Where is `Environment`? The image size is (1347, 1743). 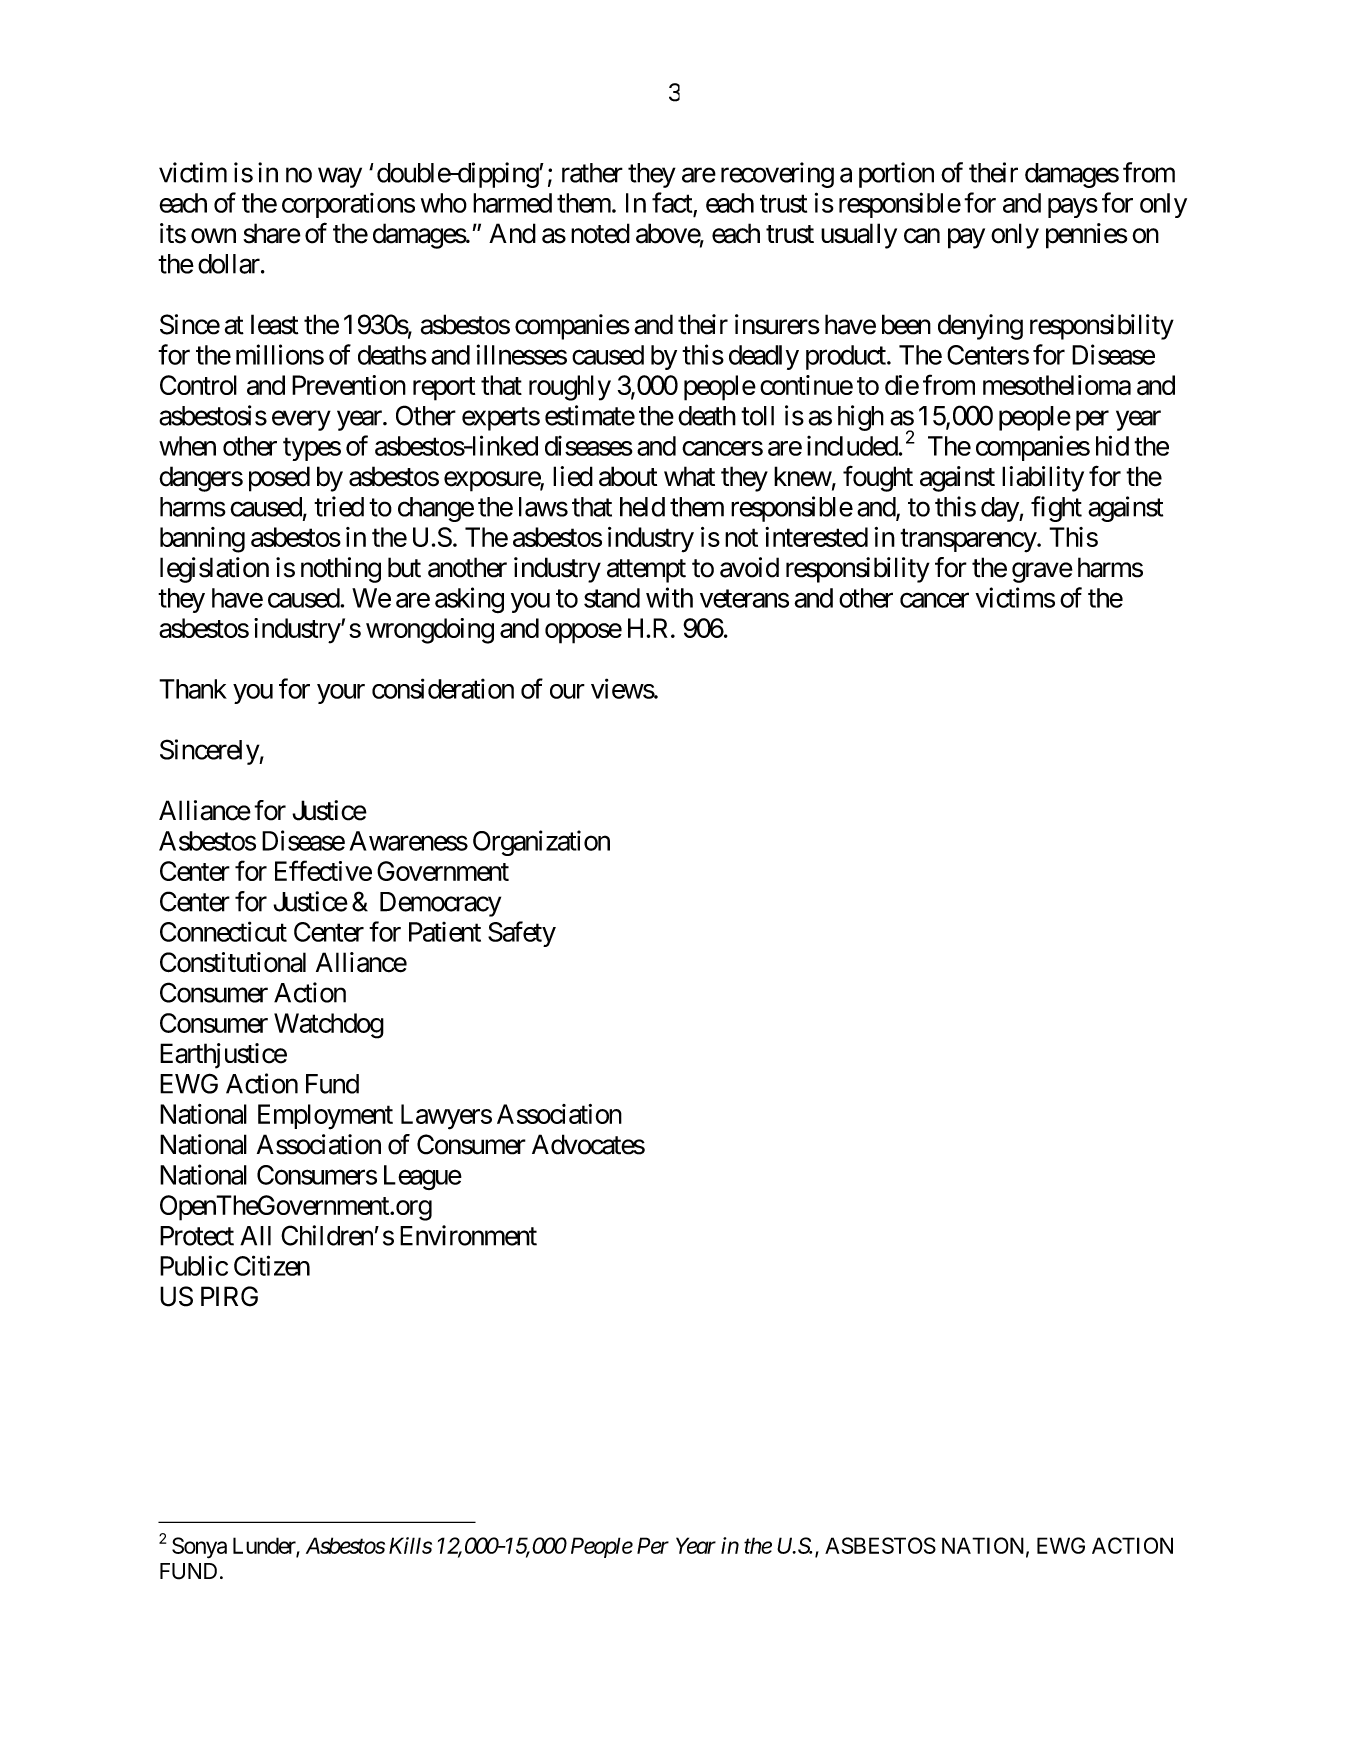
Environment is located at coordinates (468, 1235).
